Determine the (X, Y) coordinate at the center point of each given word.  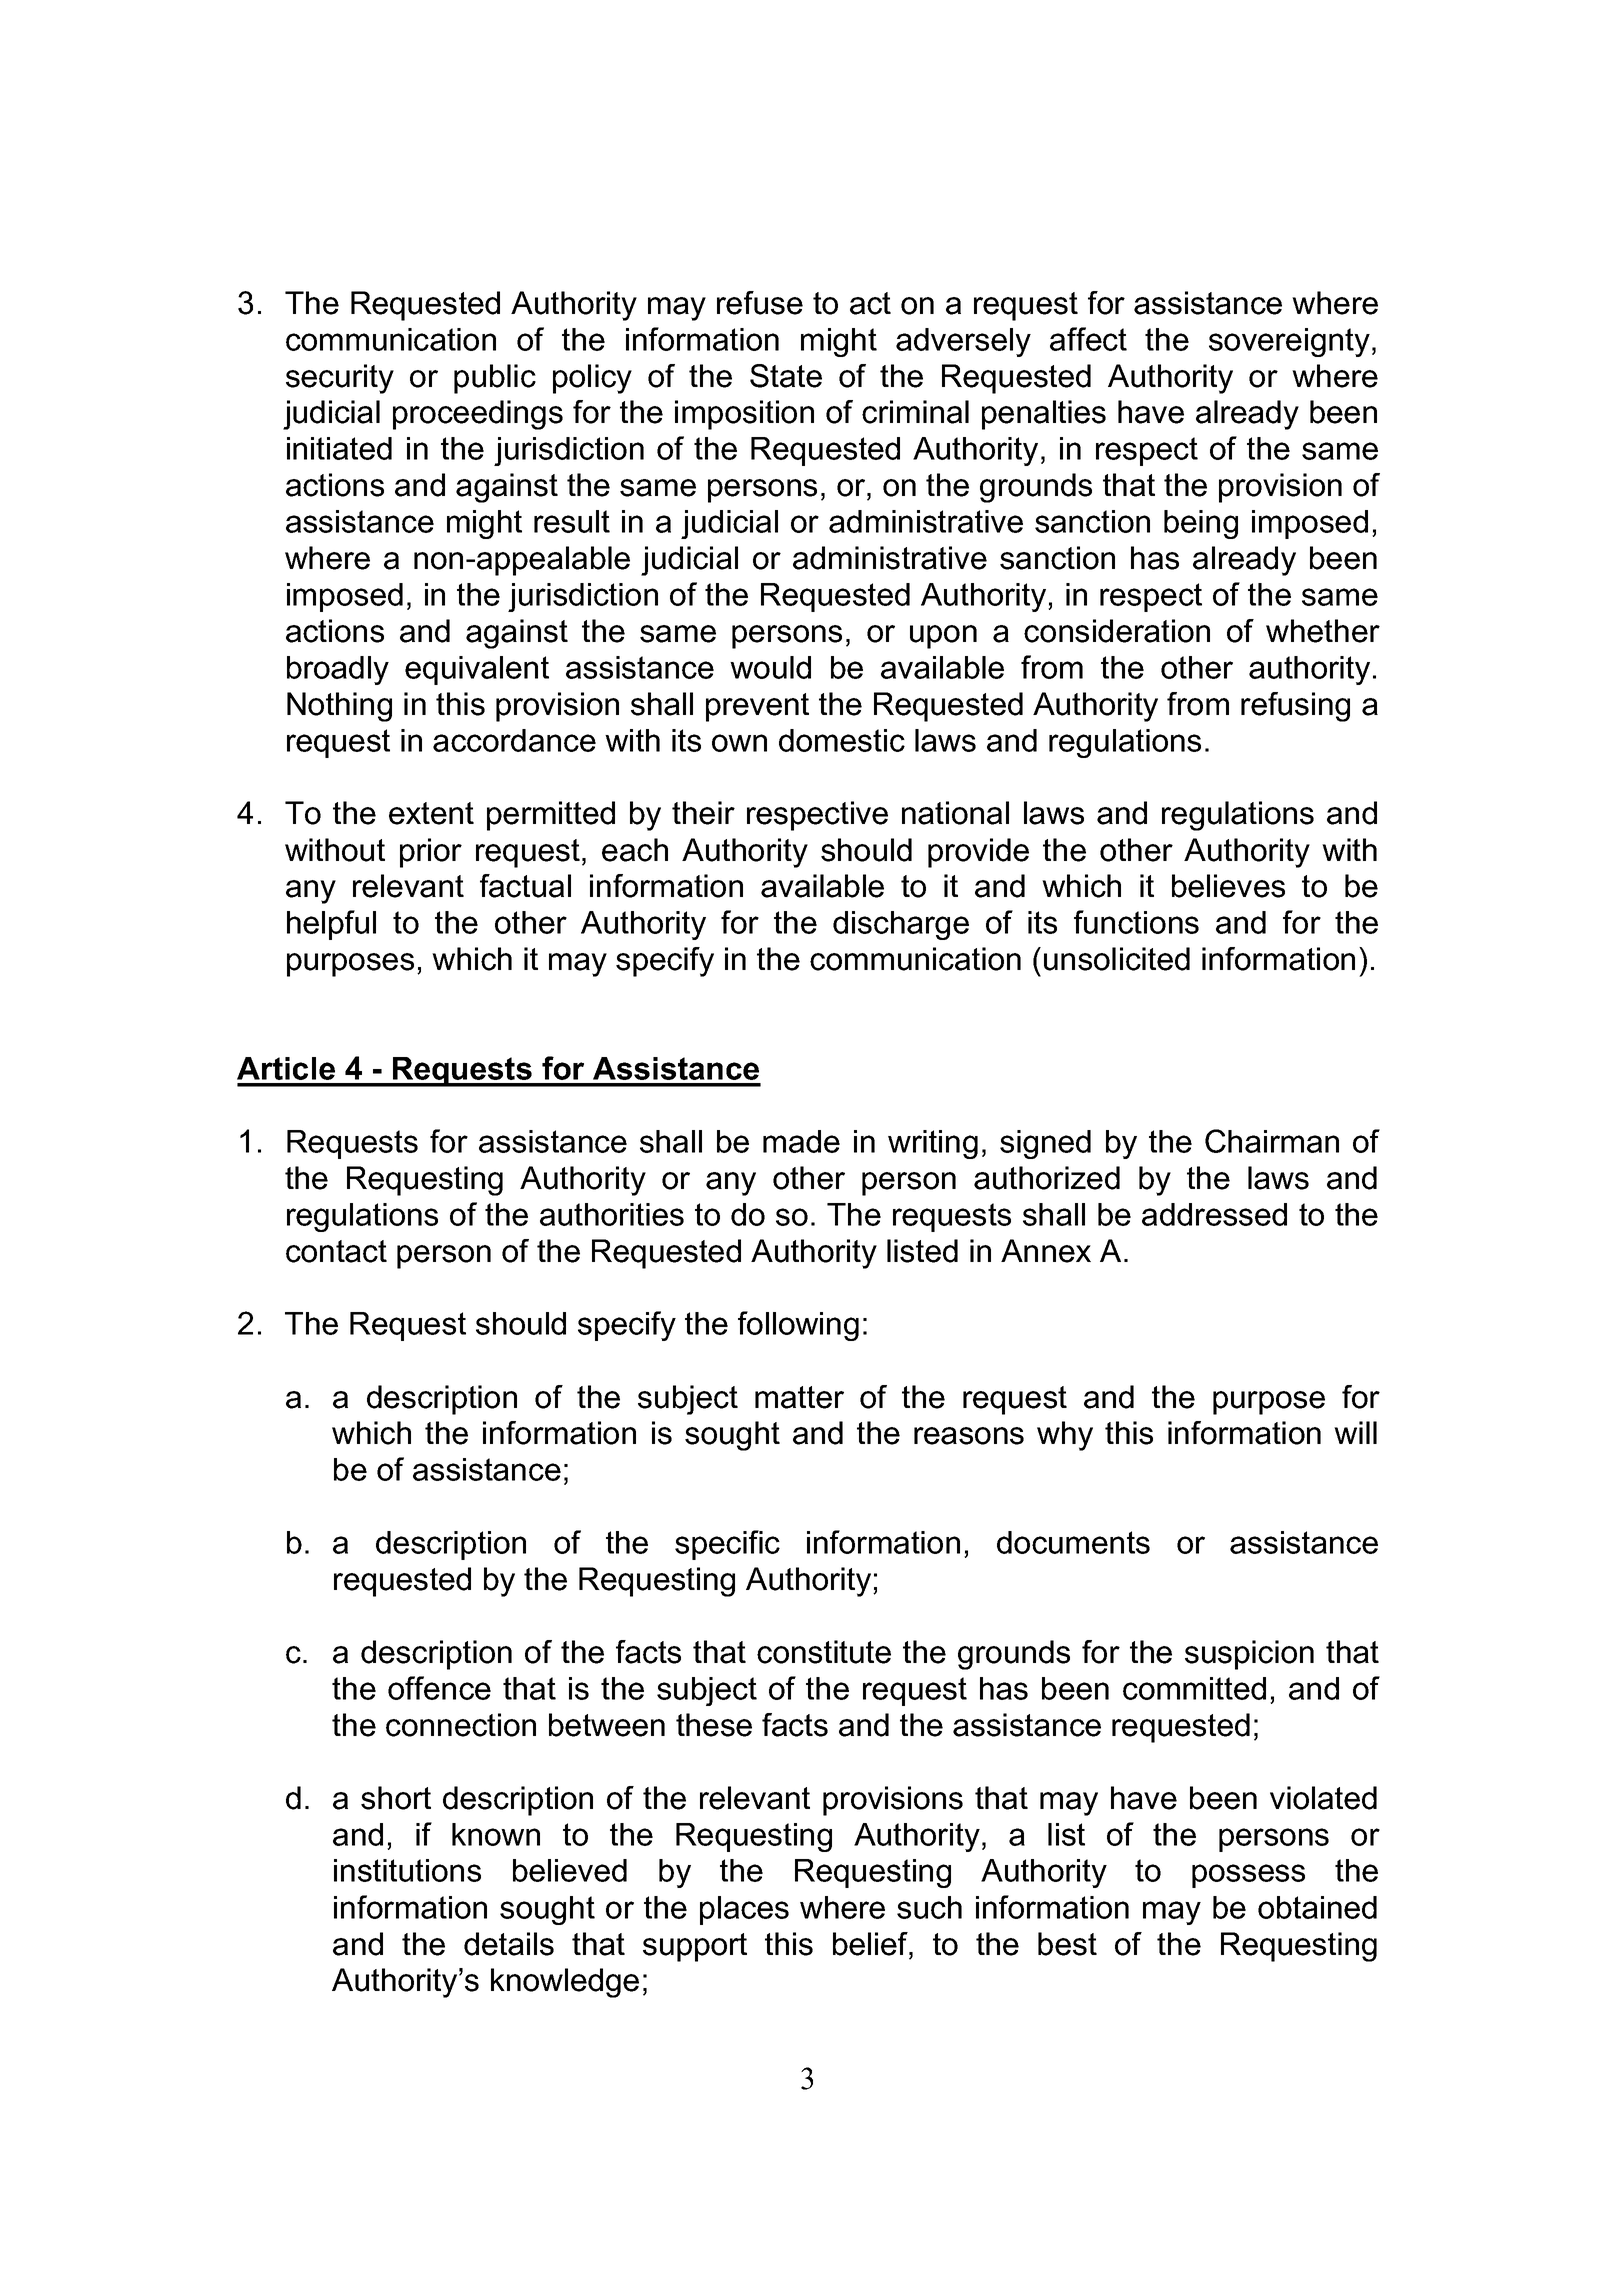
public (495, 379)
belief (871, 1944)
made (801, 1141)
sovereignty (1289, 342)
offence (439, 1688)
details (509, 1944)
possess (1248, 1876)
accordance (514, 740)
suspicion (1249, 1655)
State (786, 376)
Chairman (1272, 1141)
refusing (1295, 707)
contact (336, 1251)
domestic (842, 740)
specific (727, 1545)
